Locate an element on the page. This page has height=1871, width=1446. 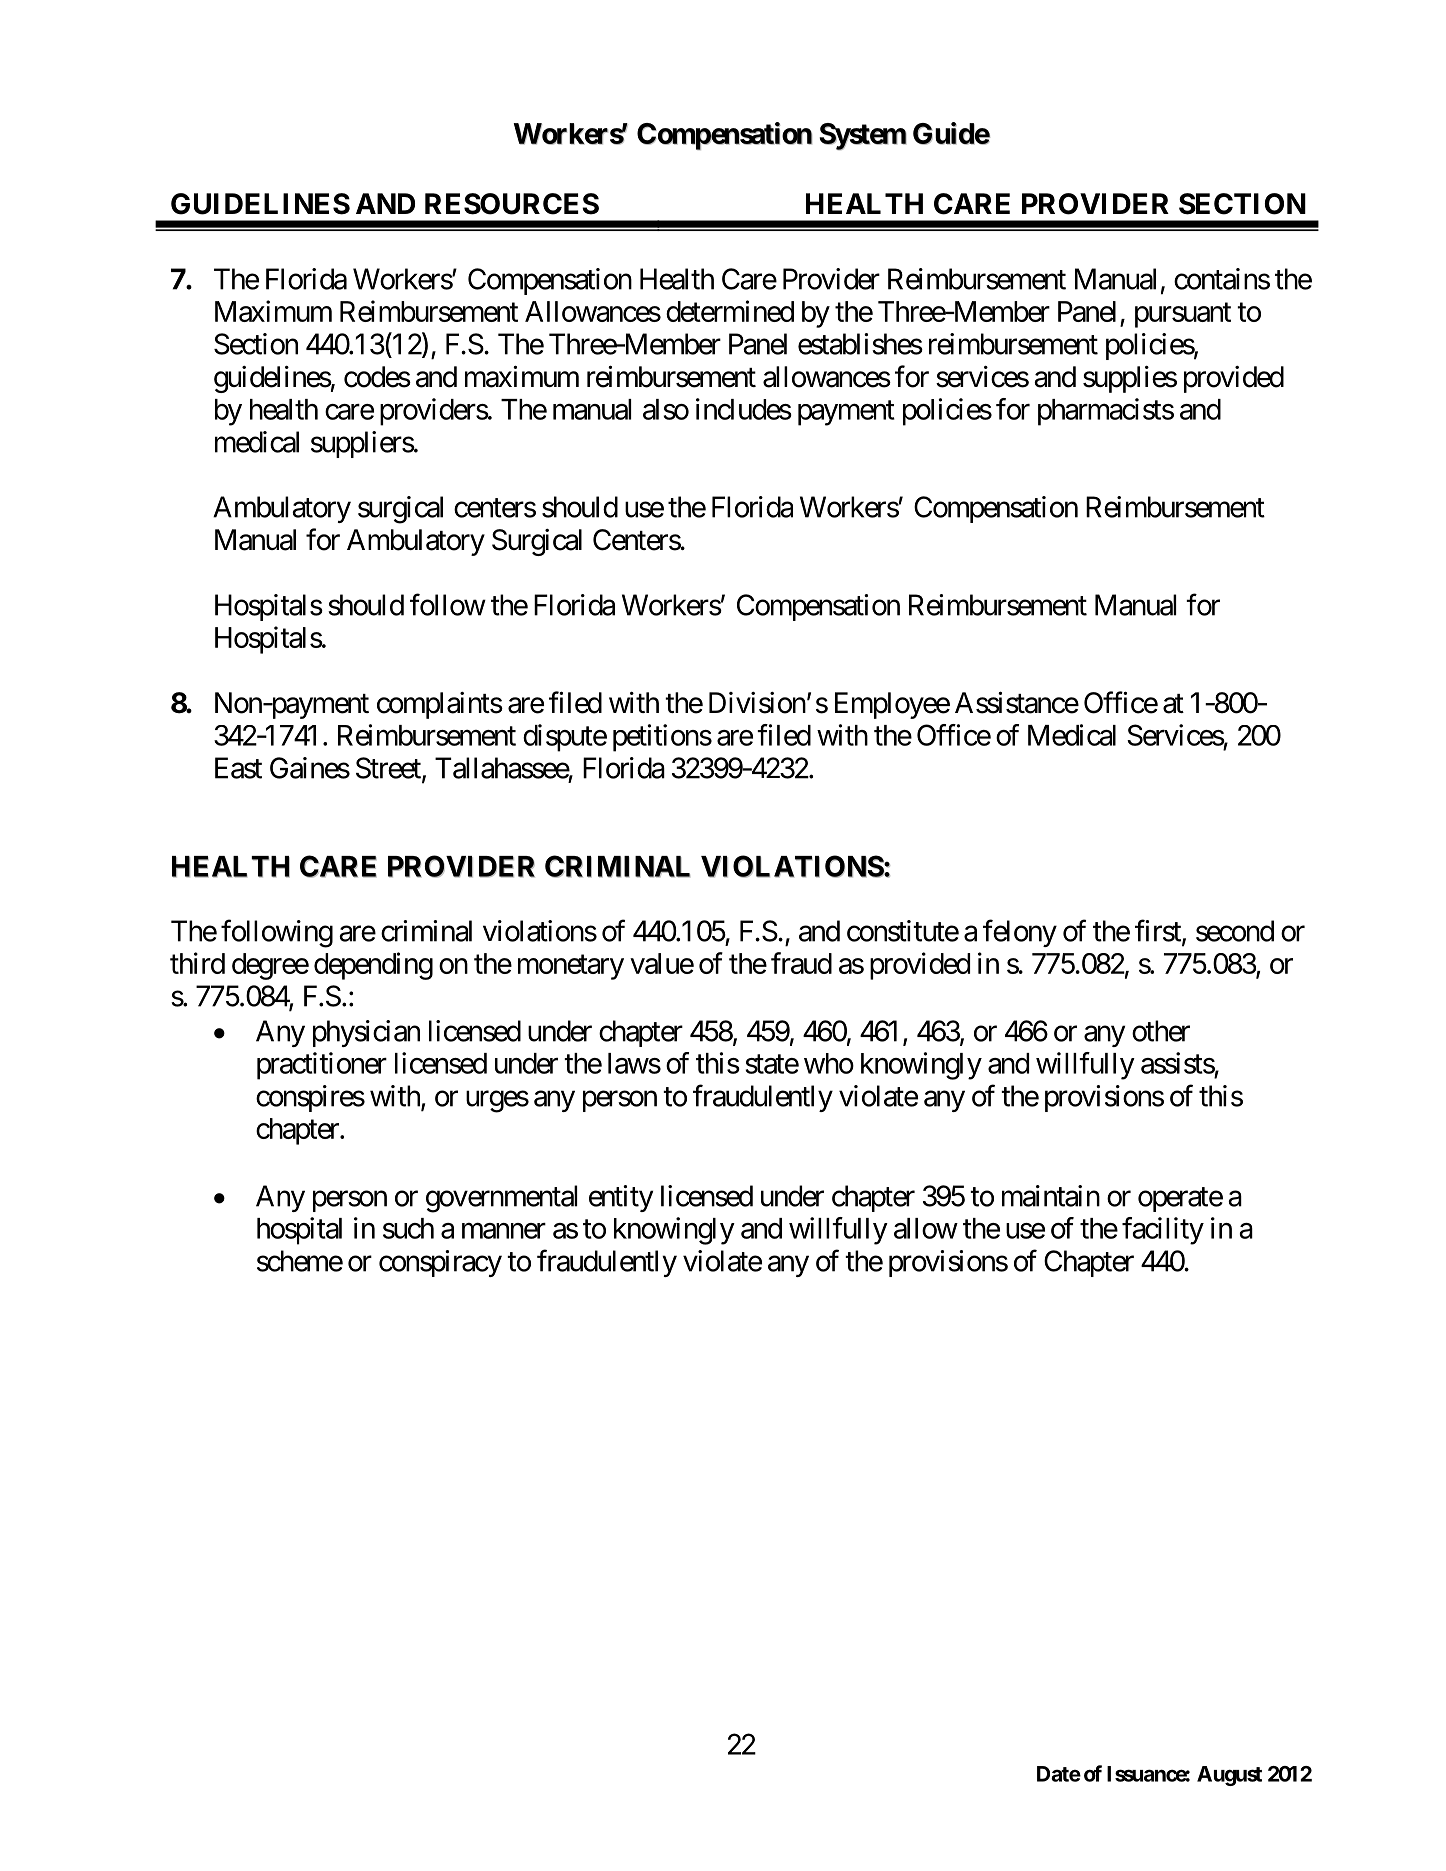
determined is located at coordinates (730, 311).
